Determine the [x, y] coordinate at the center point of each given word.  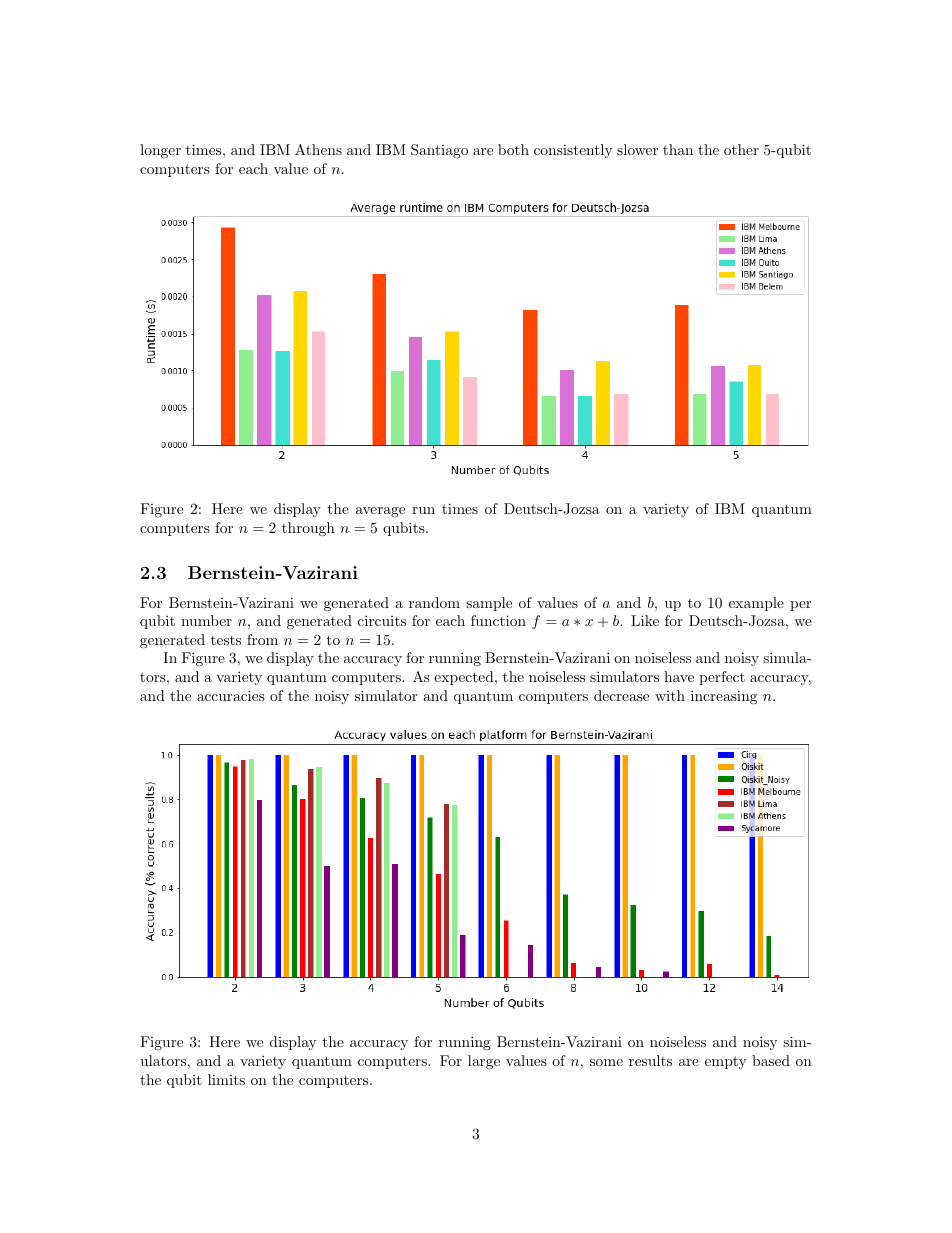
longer [160, 151]
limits [226, 1079]
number [206, 620]
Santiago [439, 151]
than [678, 149]
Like [645, 620]
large [484, 1062]
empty [725, 1062]
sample [489, 604]
